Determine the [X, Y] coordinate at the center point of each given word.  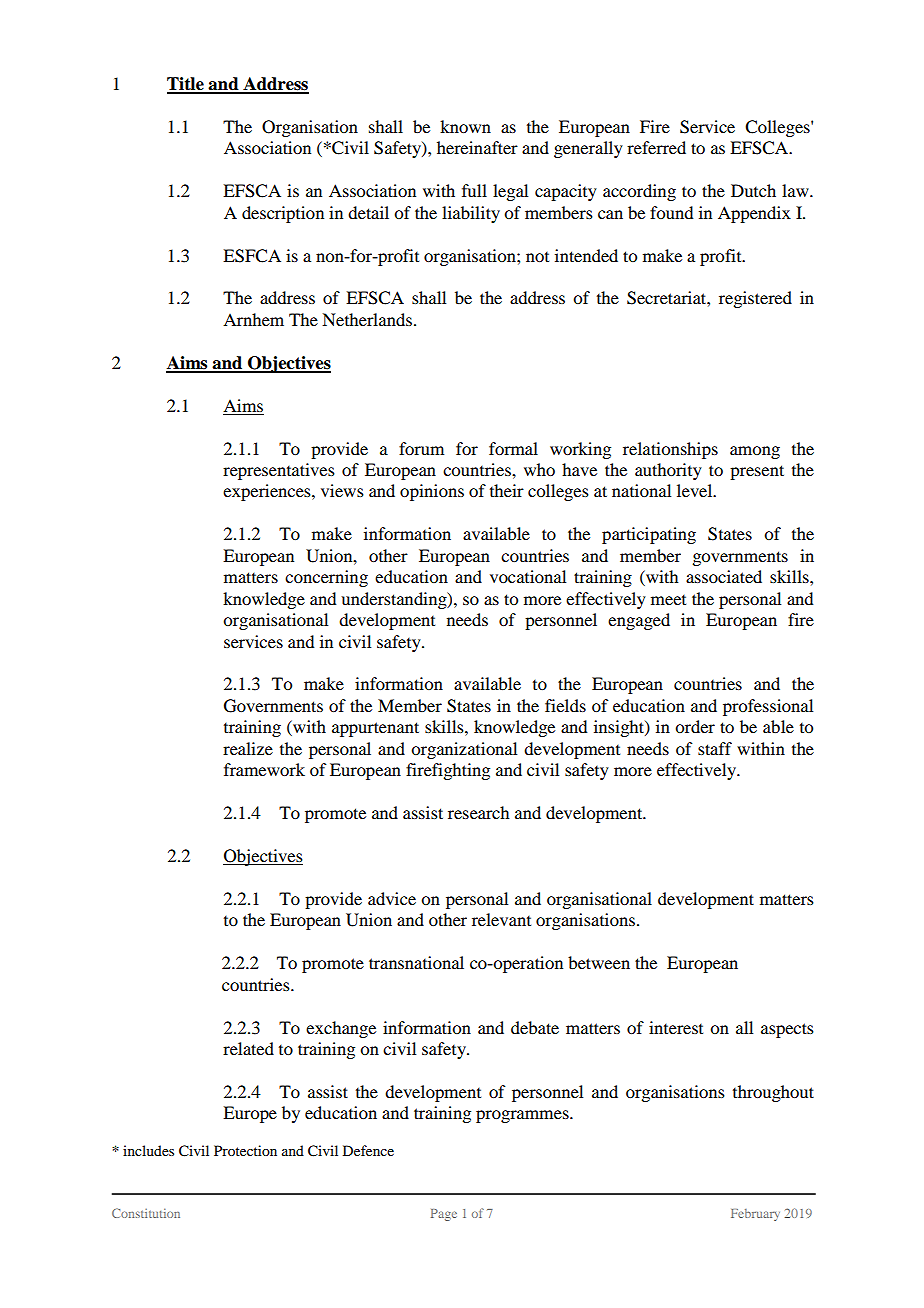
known [465, 126]
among [755, 452]
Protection [245, 1150]
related [248, 1048]
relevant [501, 919]
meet [668, 600]
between [599, 962]
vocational [528, 576]
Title [186, 85]
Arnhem [253, 319]
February [755, 1215]
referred [656, 147]
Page [444, 1215]
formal [513, 448]
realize [248, 748]
